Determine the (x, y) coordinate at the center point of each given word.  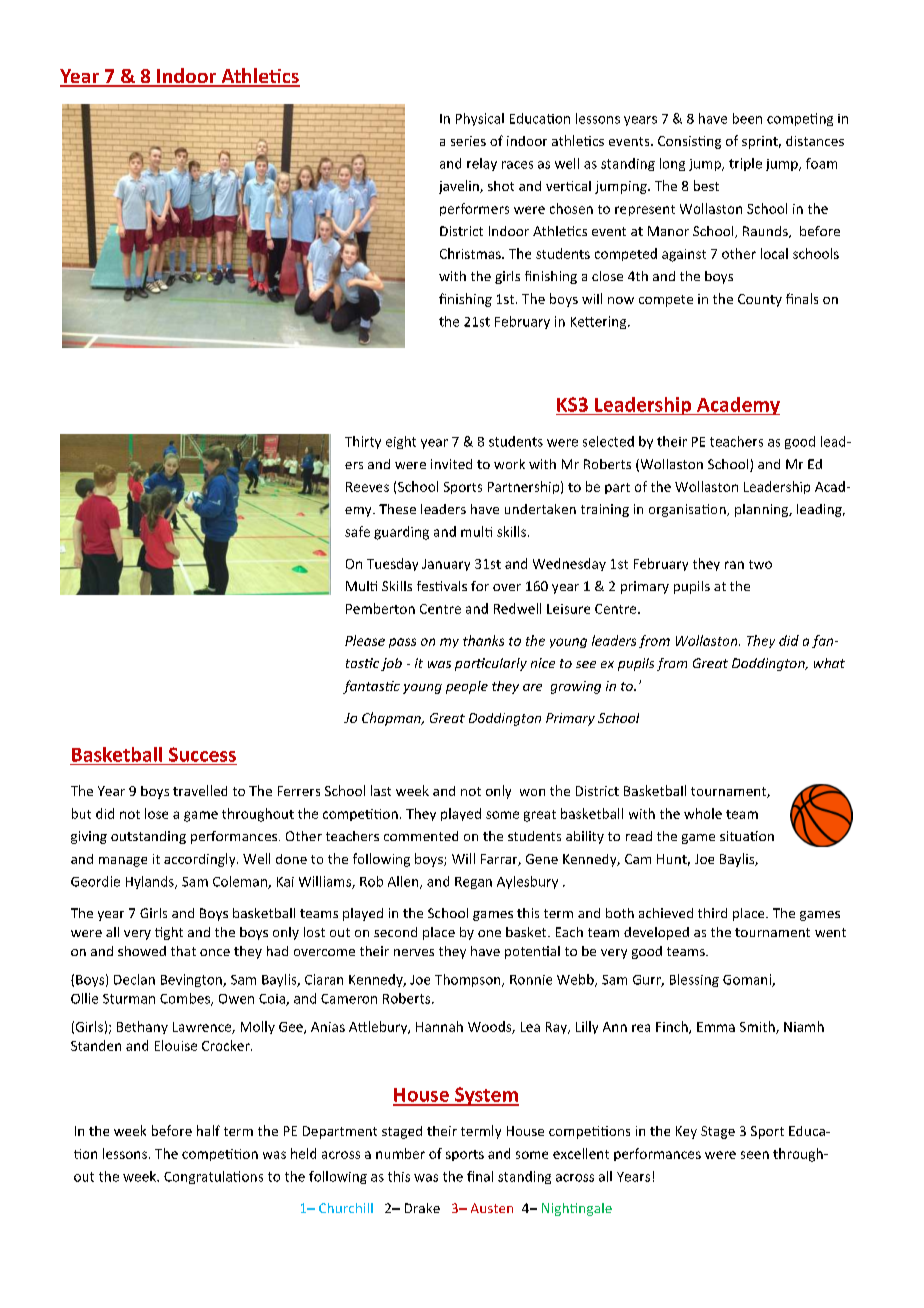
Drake (422, 1208)
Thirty (363, 442)
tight (169, 933)
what (829, 663)
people (467, 687)
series (468, 141)
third (712, 913)
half (208, 1130)
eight (401, 442)
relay (482, 164)
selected (608, 441)
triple (745, 164)
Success (202, 754)
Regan (473, 883)
